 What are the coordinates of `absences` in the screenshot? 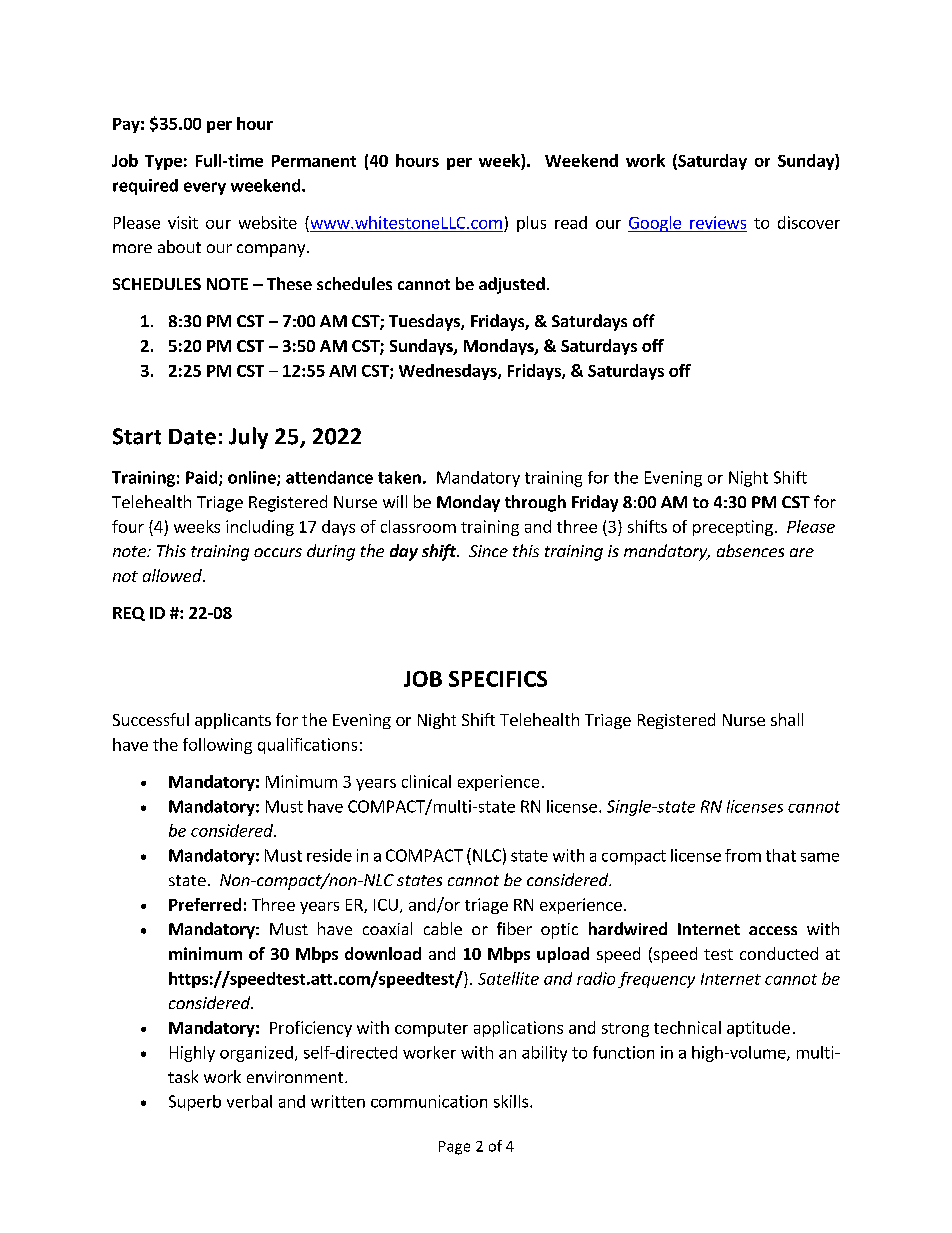 It's located at (750, 550).
